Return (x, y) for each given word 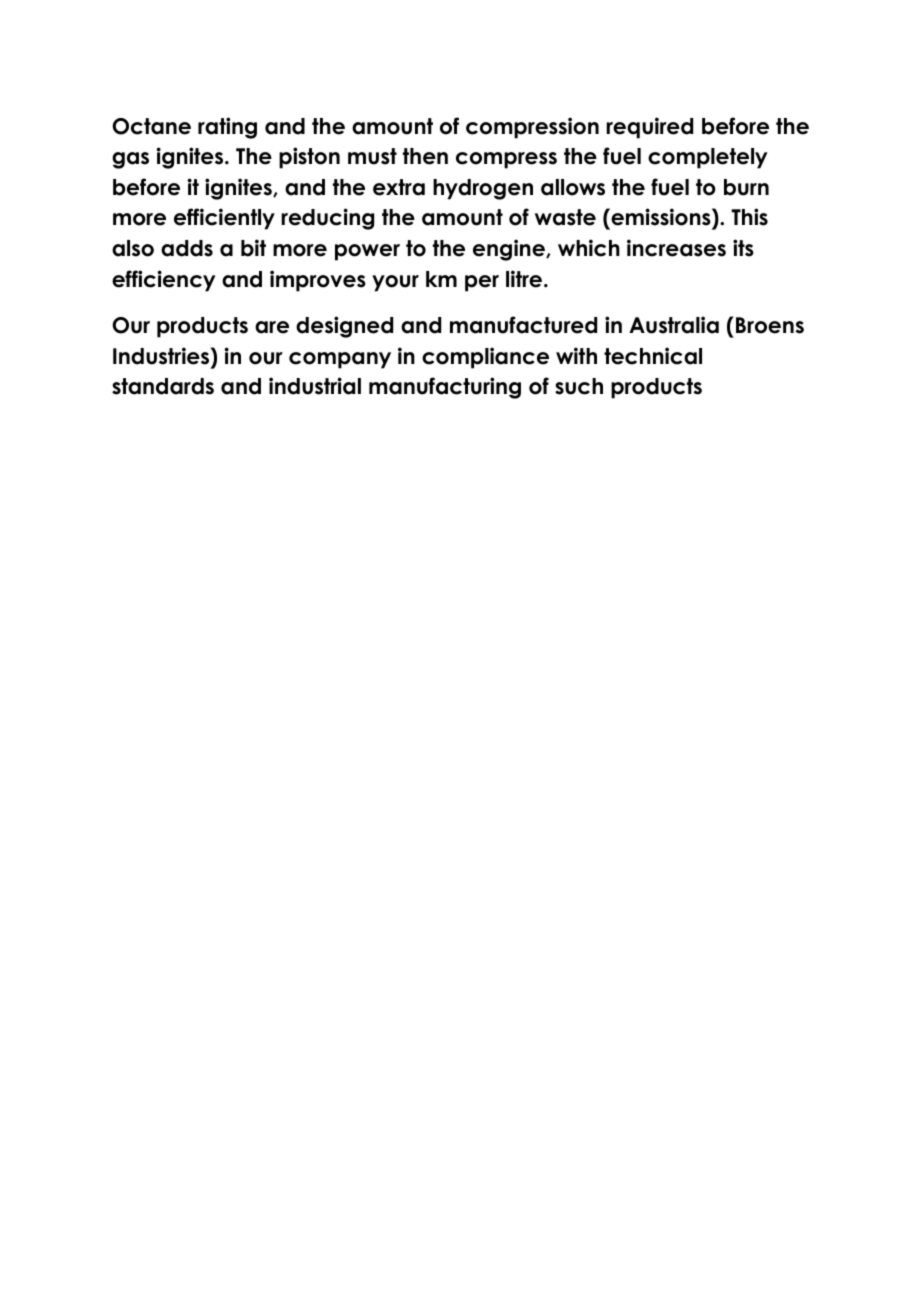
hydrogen (483, 189)
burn (746, 187)
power (367, 252)
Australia (674, 325)
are (272, 327)
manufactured (523, 325)
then (425, 156)
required (649, 128)
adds (187, 248)
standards (163, 386)
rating (227, 128)
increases (676, 248)
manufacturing (445, 388)
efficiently (224, 219)
